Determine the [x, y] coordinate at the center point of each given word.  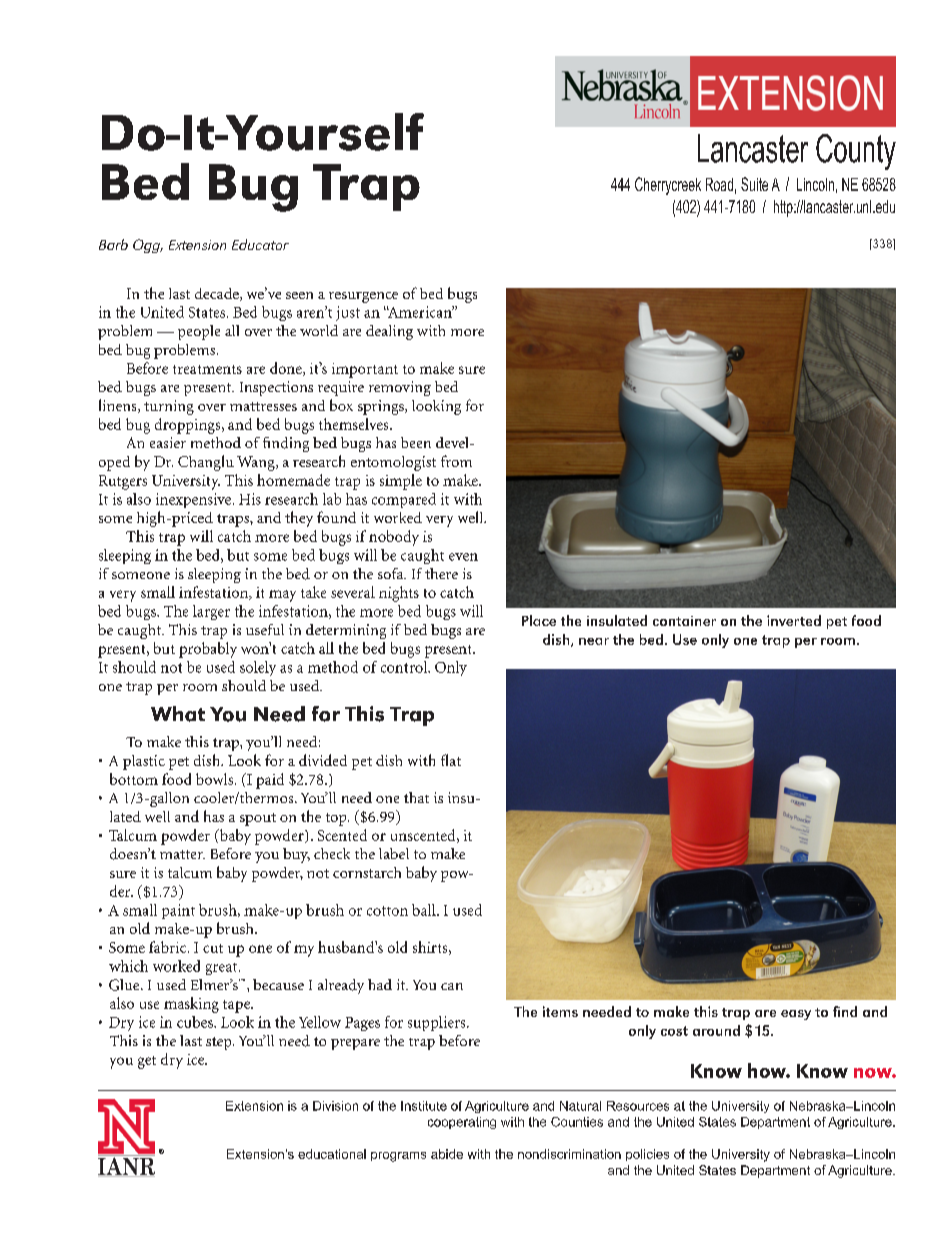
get [147, 1062]
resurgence [363, 297]
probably [208, 650]
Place [539, 620]
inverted [794, 620]
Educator [260, 244]
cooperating [462, 1123]
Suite [754, 184]
